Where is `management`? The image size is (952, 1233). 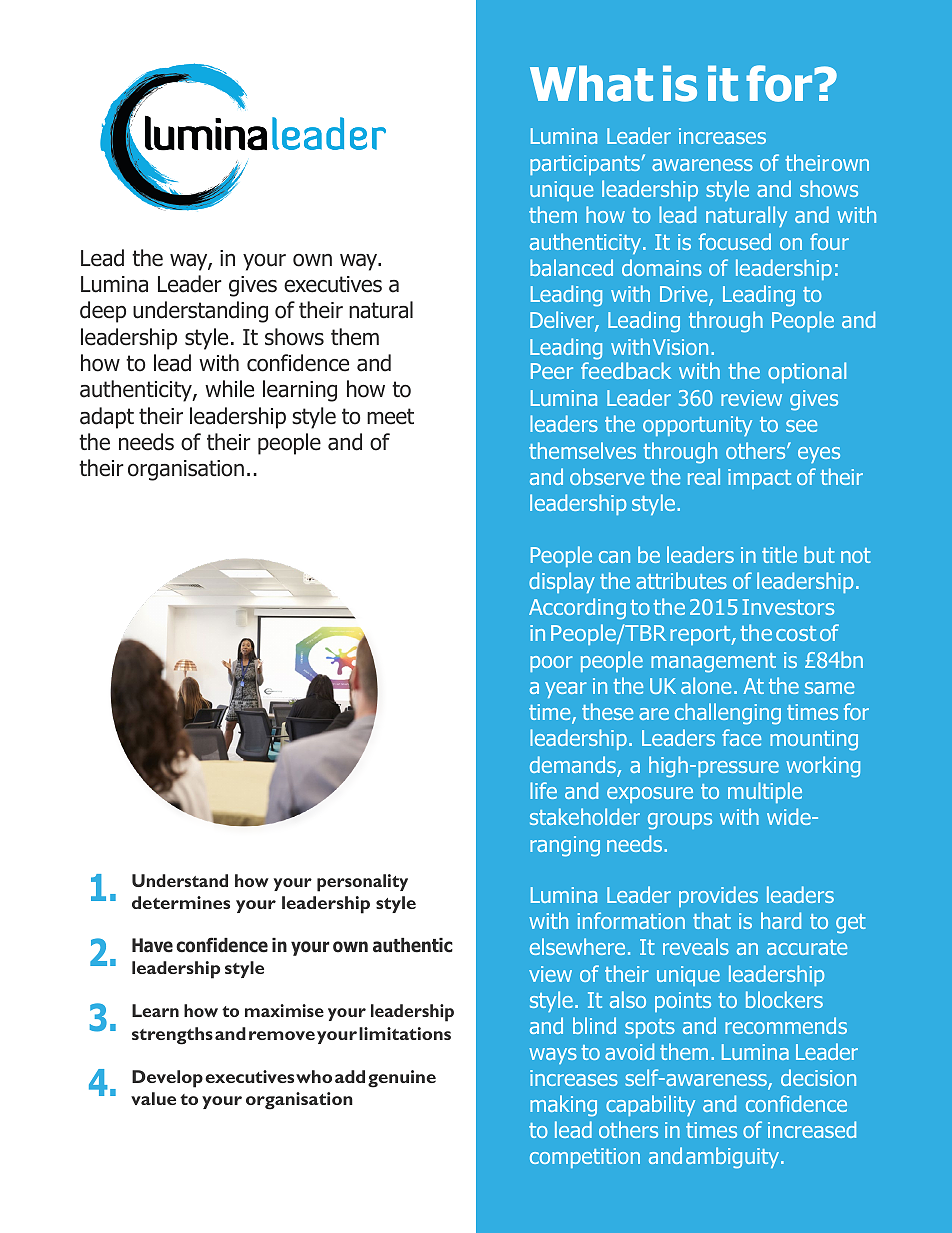 management is located at coordinates (713, 663).
